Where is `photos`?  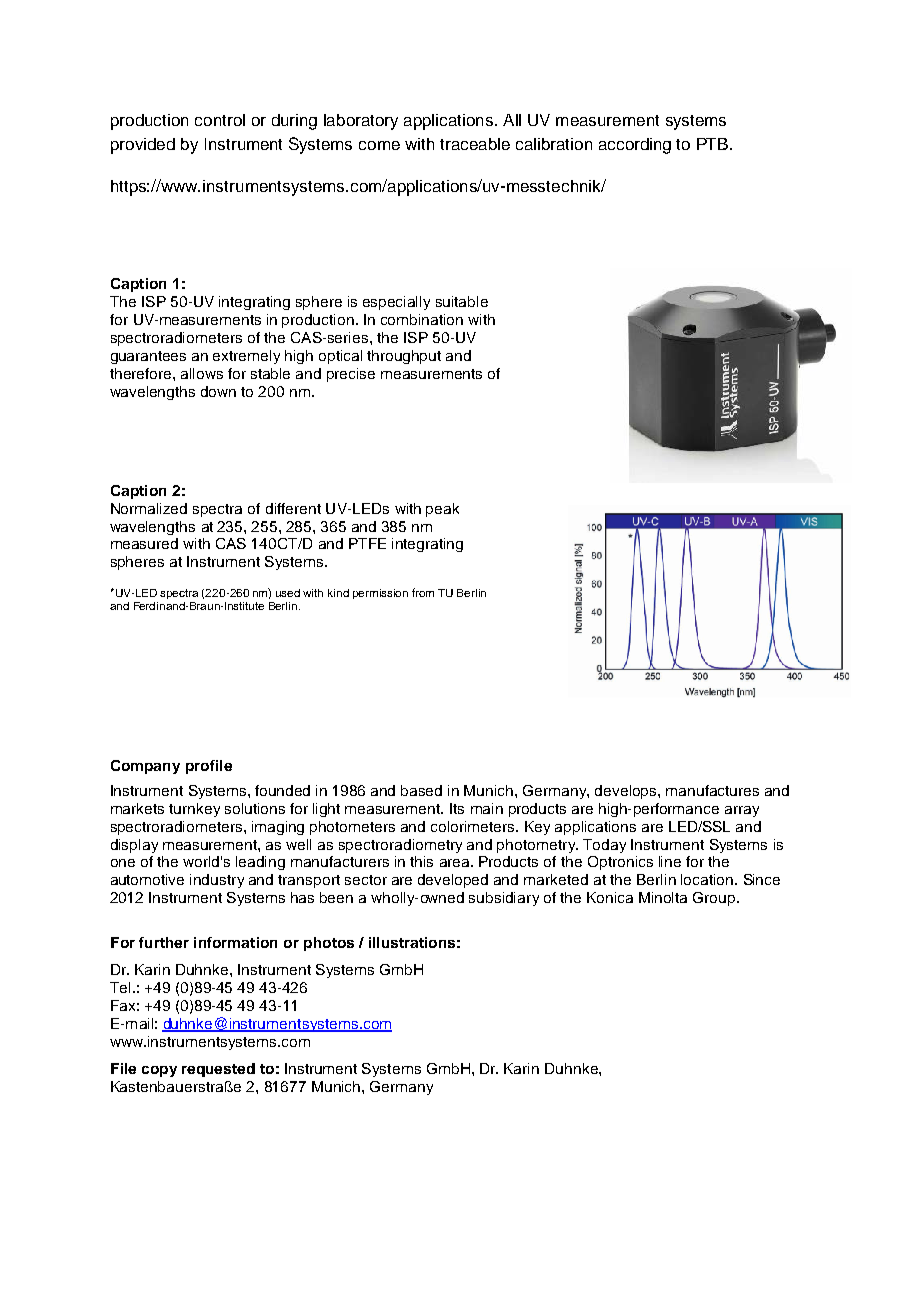 photos is located at coordinates (329, 944).
